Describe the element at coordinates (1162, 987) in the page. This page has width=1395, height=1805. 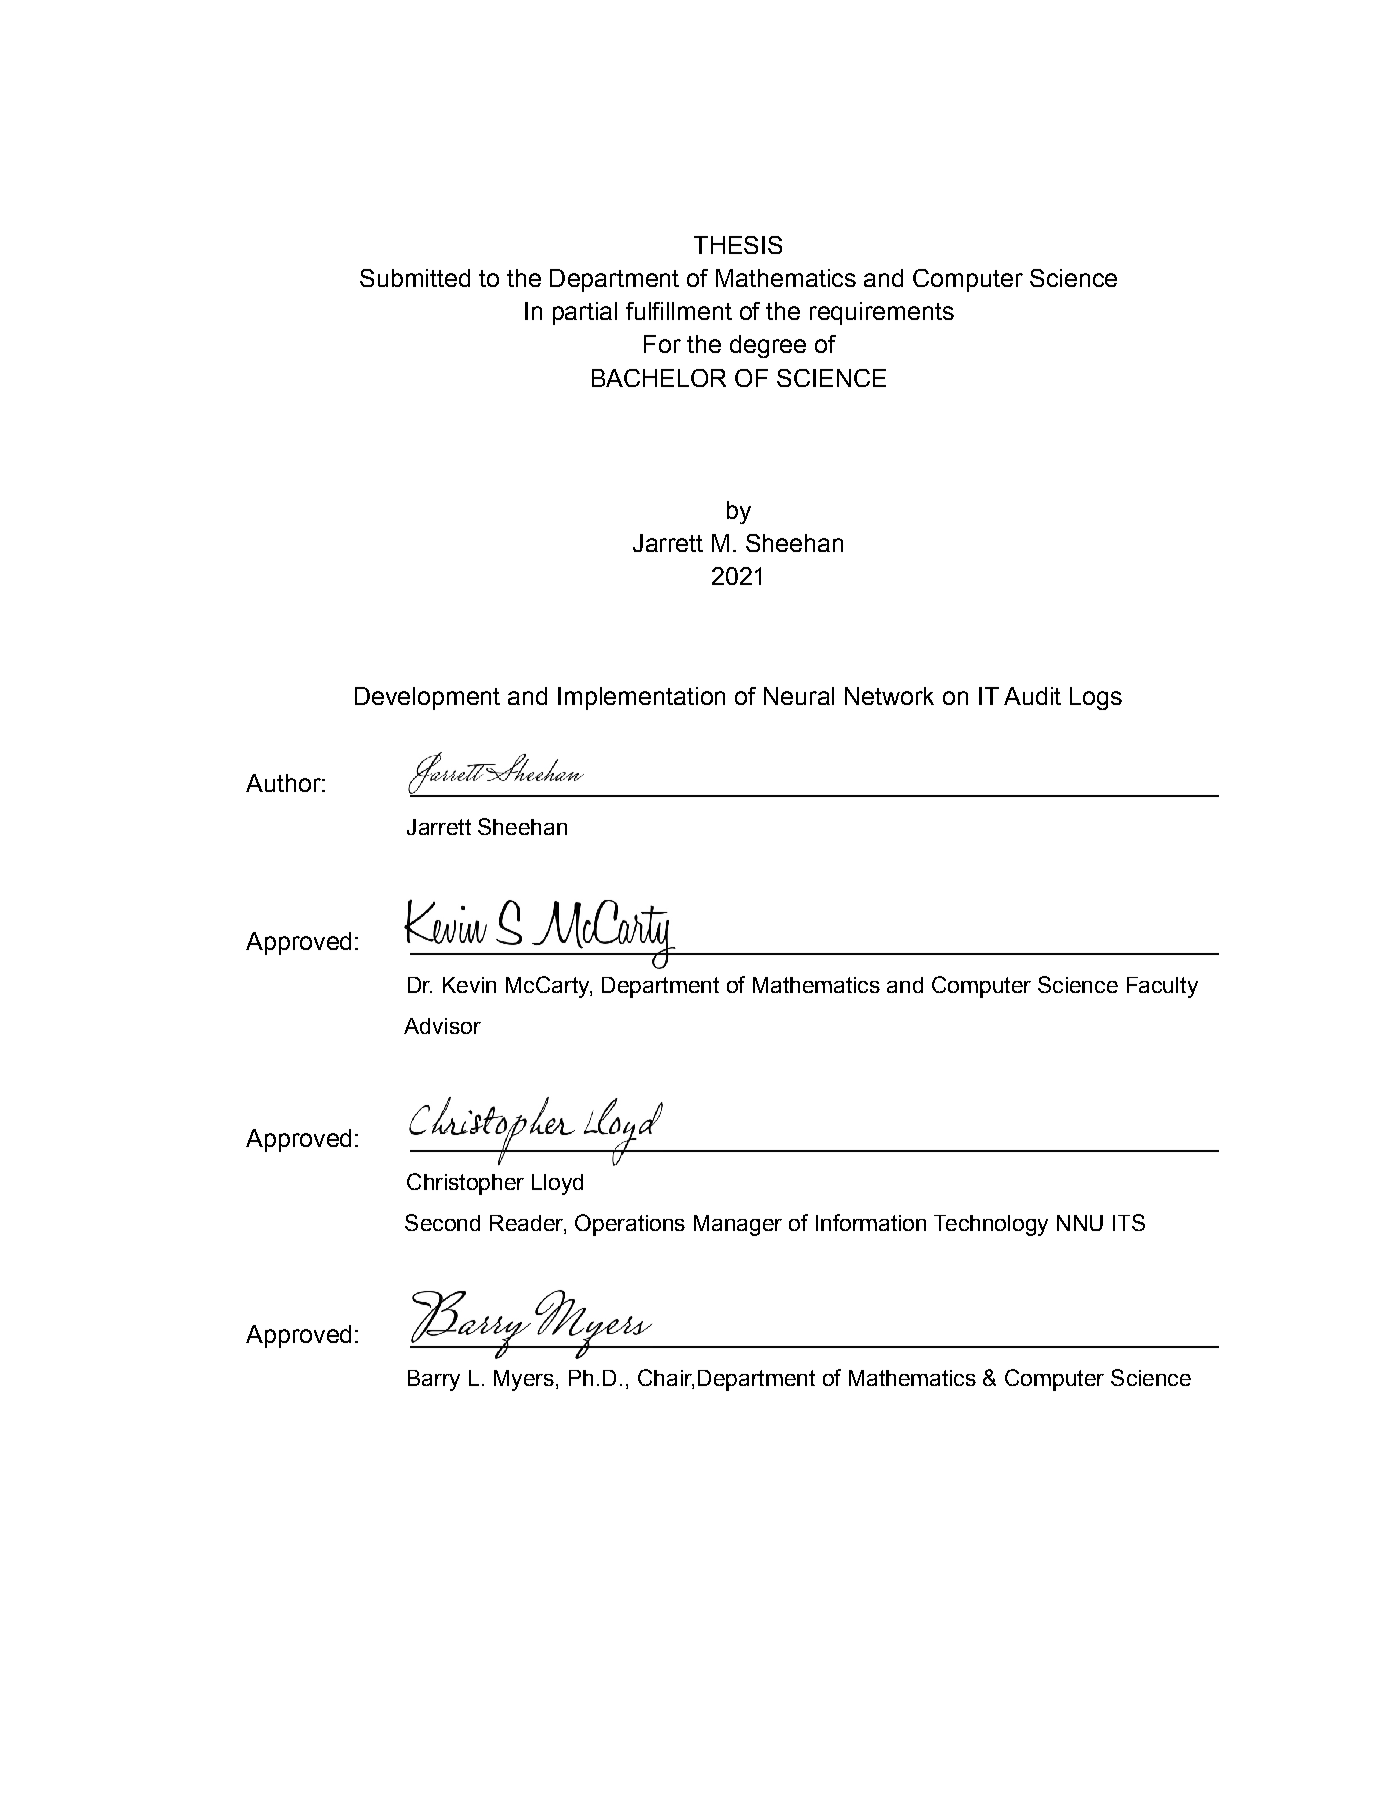
I see `Faculty` at that location.
